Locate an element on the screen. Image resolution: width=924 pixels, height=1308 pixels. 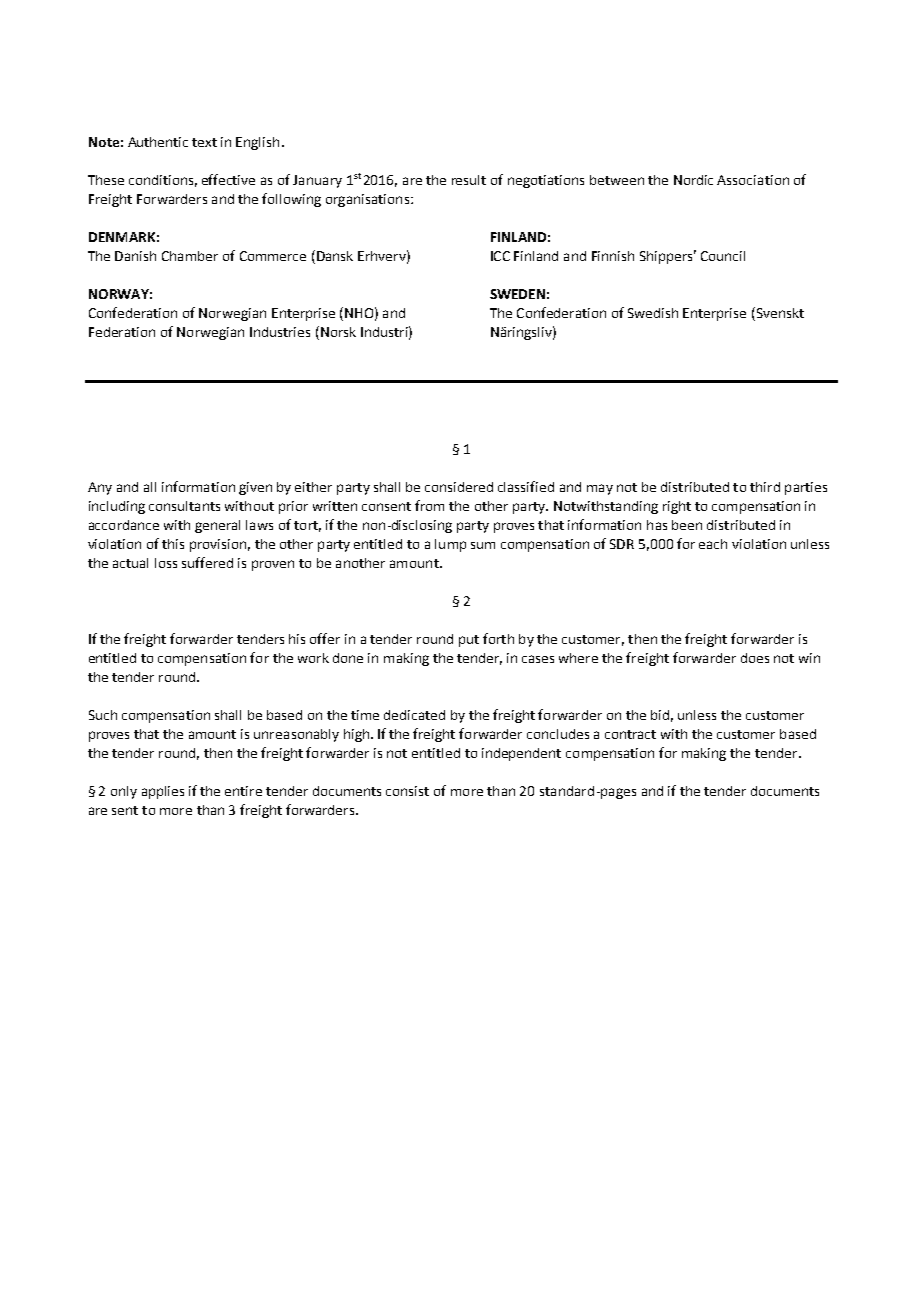
result is located at coordinates (469, 180).
